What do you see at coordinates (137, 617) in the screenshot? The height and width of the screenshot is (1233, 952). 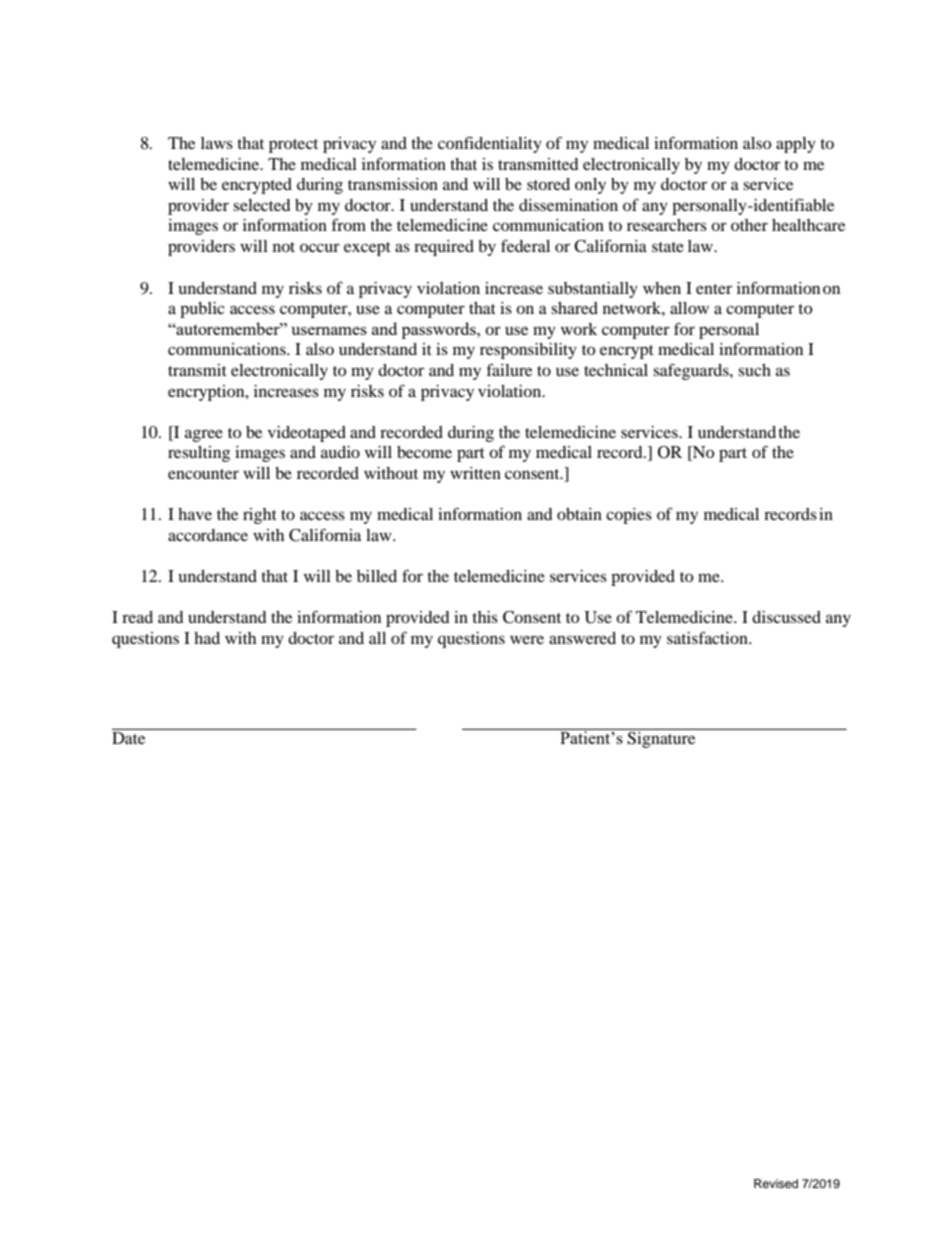 I see `read` at bounding box center [137, 617].
